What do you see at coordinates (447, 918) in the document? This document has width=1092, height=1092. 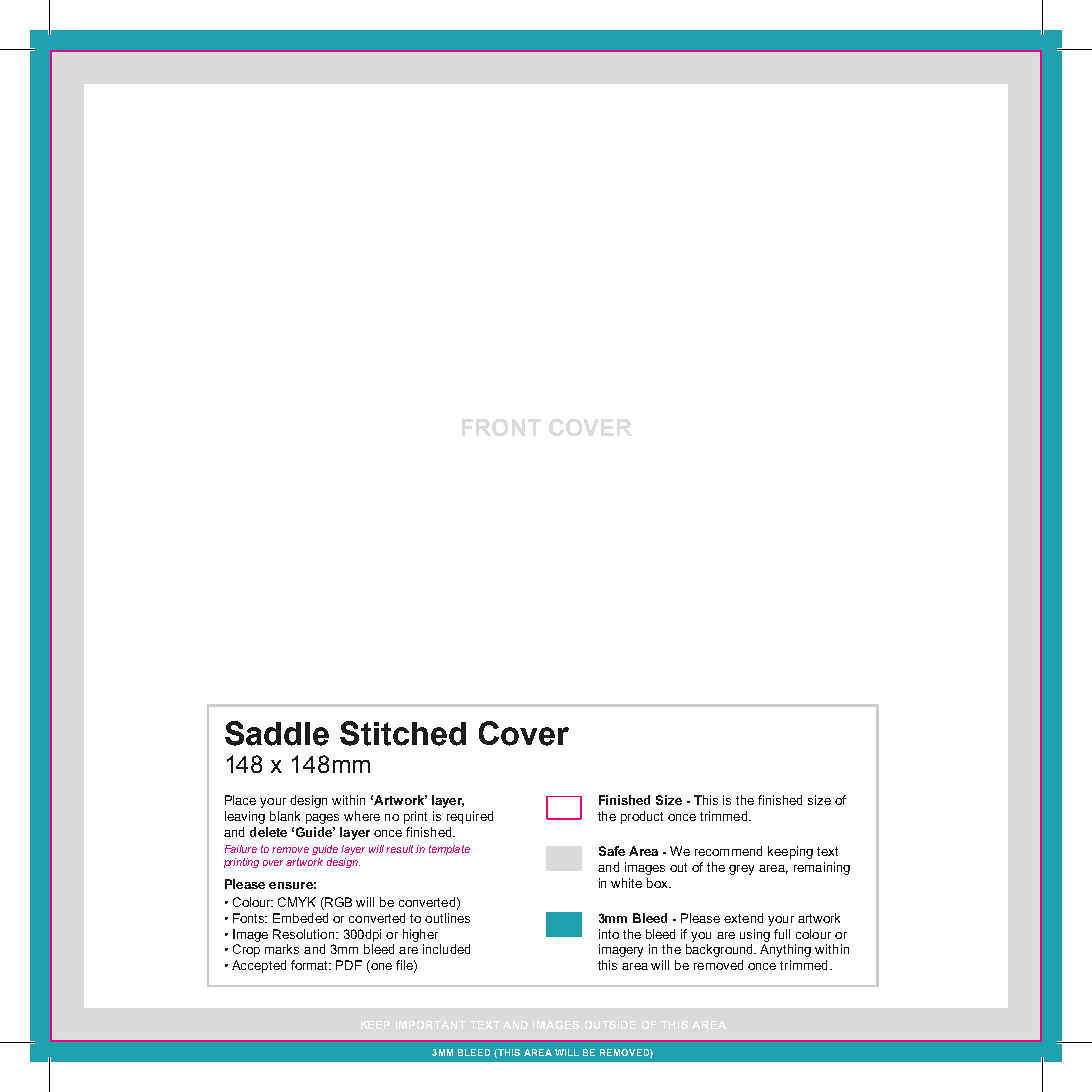 I see `outlines` at bounding box center [447, 918].
